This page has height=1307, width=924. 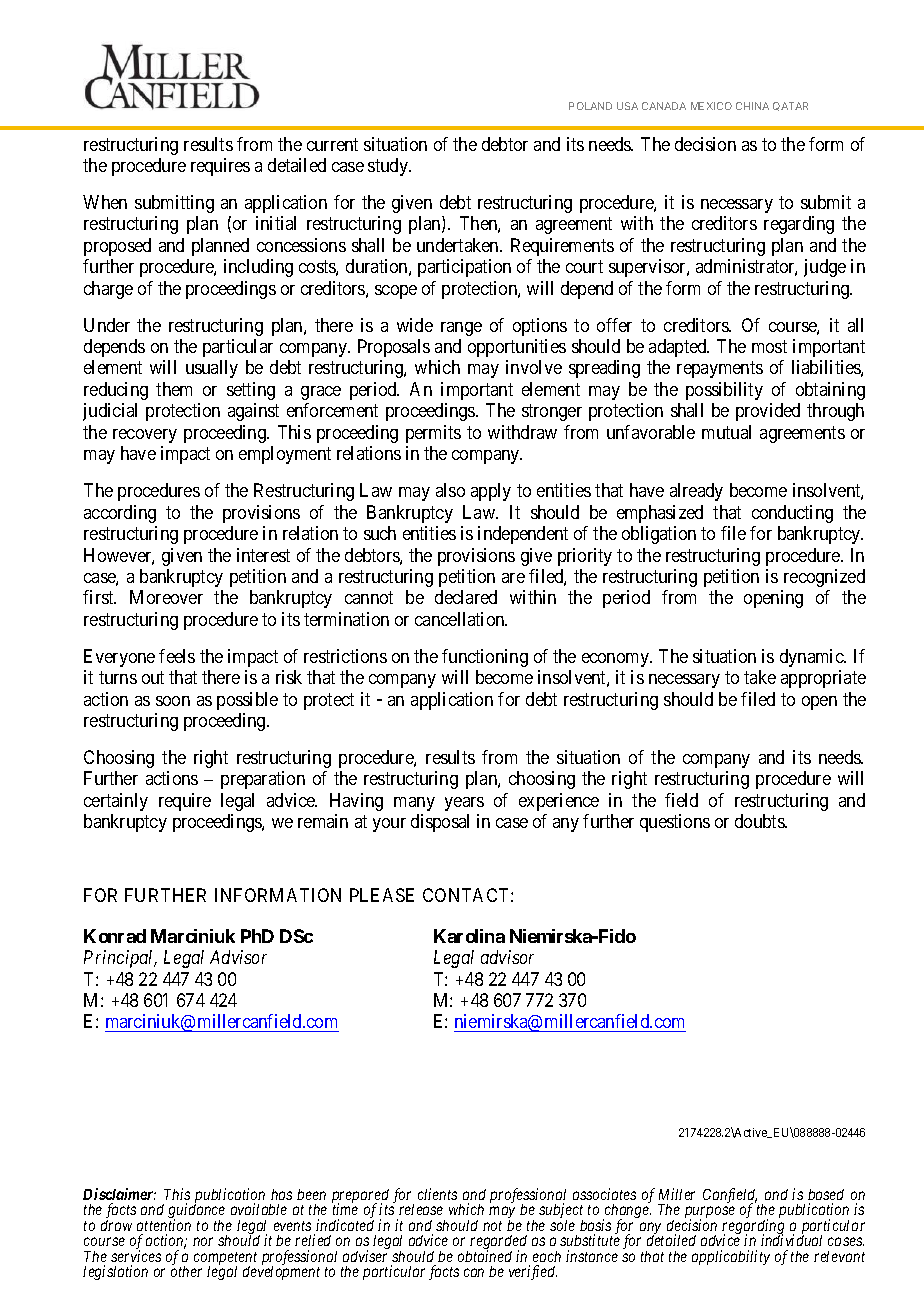 What do you see at coordinates (174, 389) in the page?
I see `them` at bounding box center [174, 389].
